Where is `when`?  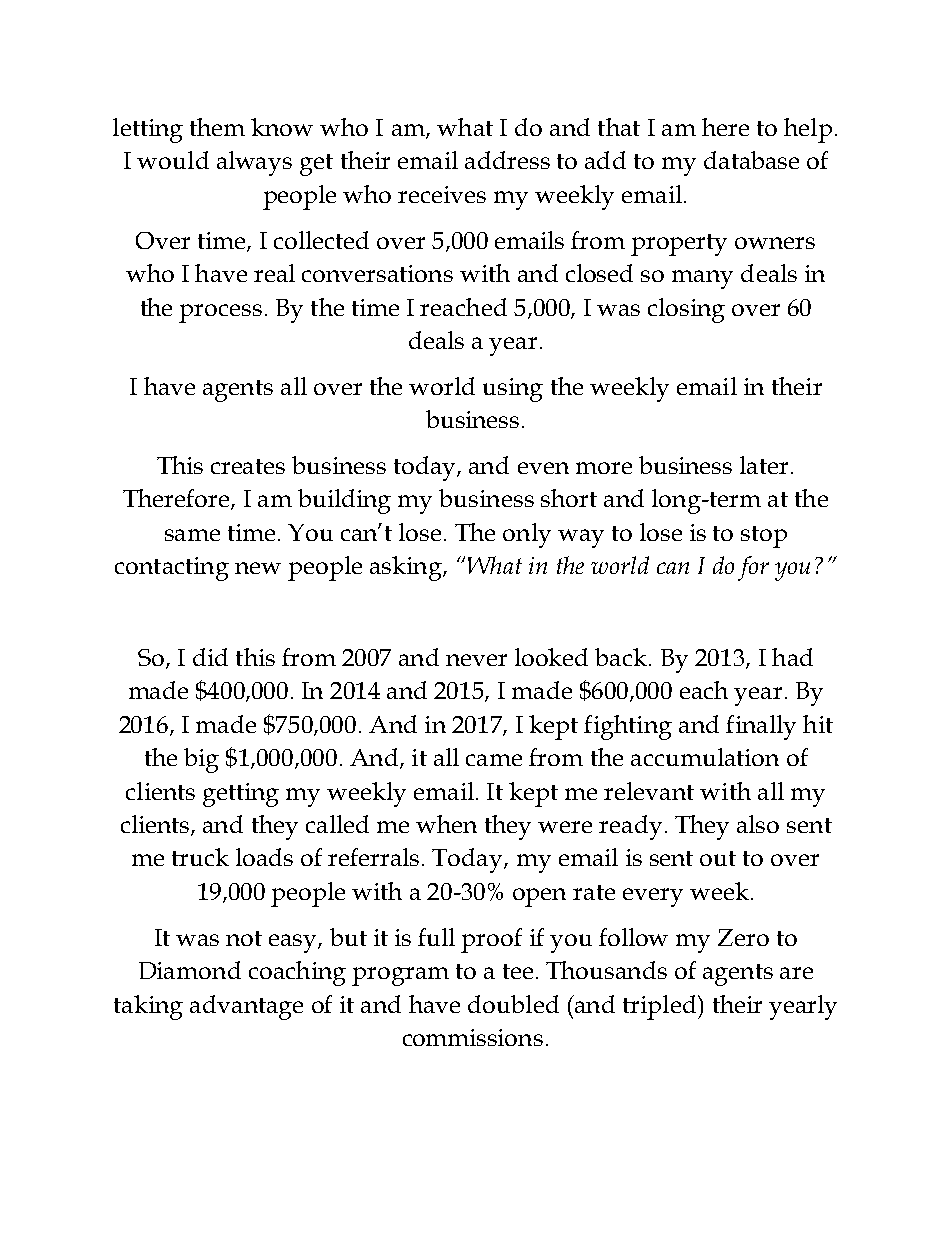 when is located at coordinates (446, 824).
